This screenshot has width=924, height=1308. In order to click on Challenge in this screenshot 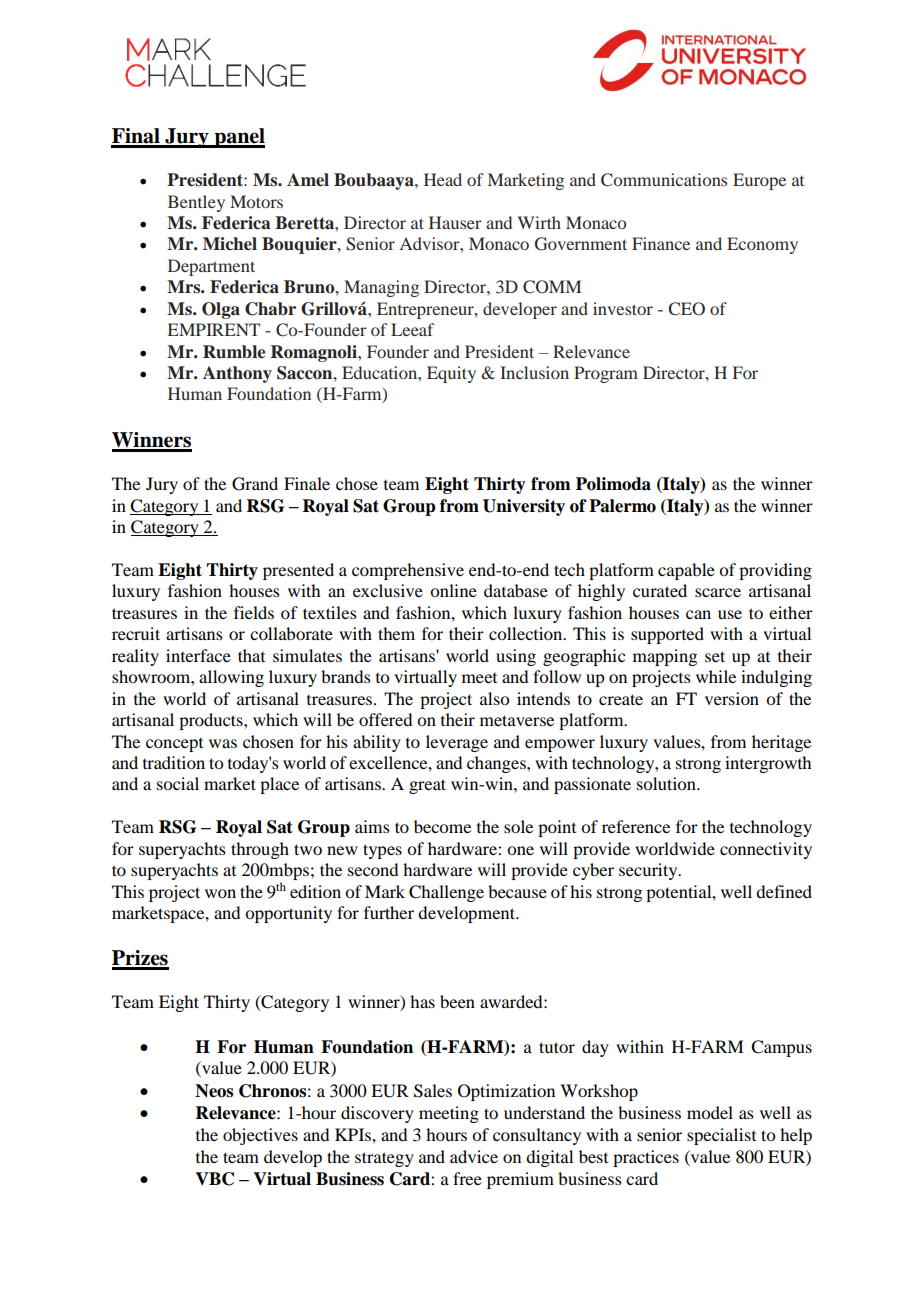, I will do `click(446, 893)`.
